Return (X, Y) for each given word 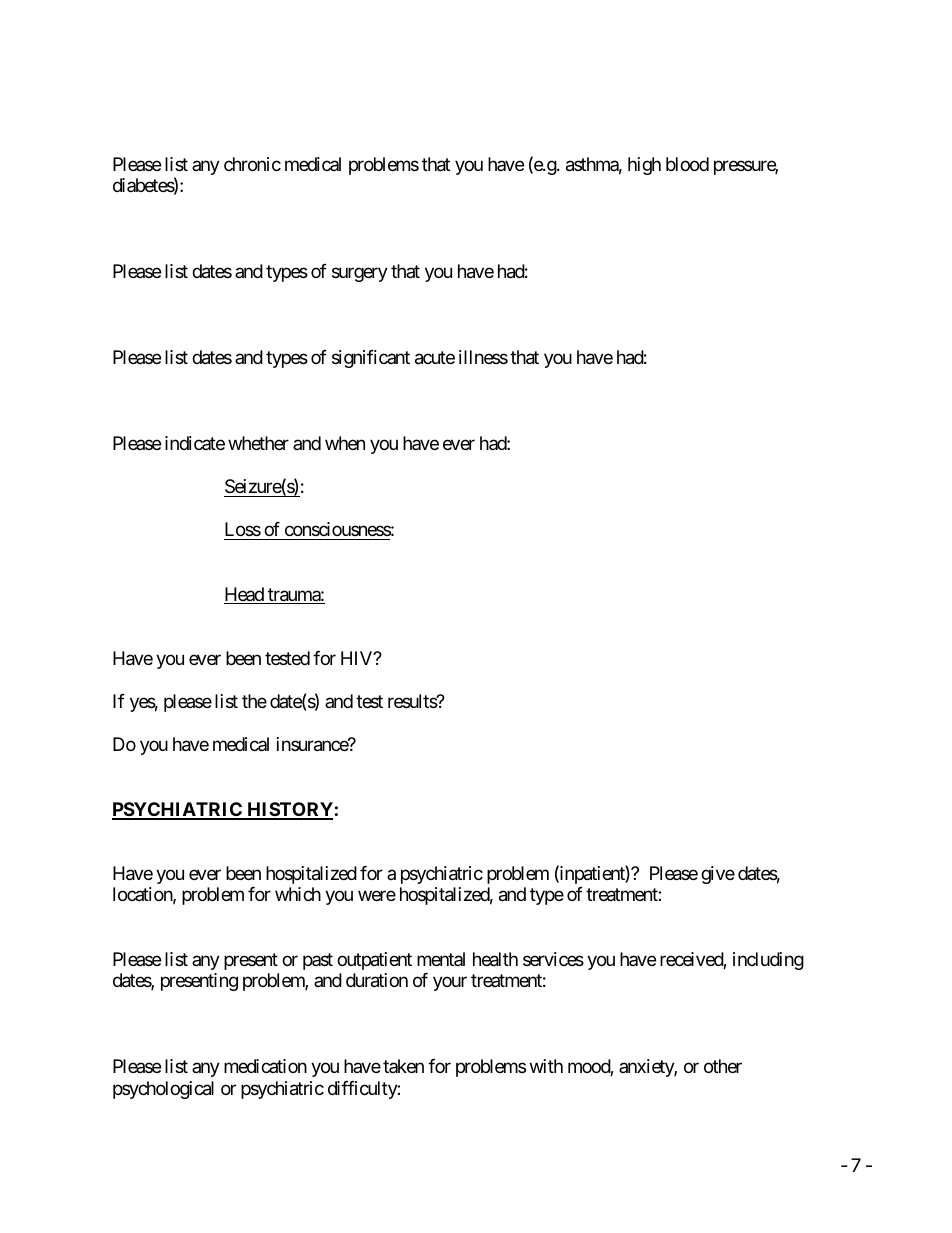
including (768, 961)
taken (403, 1066)
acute (435, 358)
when (345, 443)
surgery (360, 275)
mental (441, 959)
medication (265, 1066)
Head (245, 595)
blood (687, 164)
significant (371, 359)
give (718, 875)
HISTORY (289, 810)
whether (258, 443)
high (644, 166)
